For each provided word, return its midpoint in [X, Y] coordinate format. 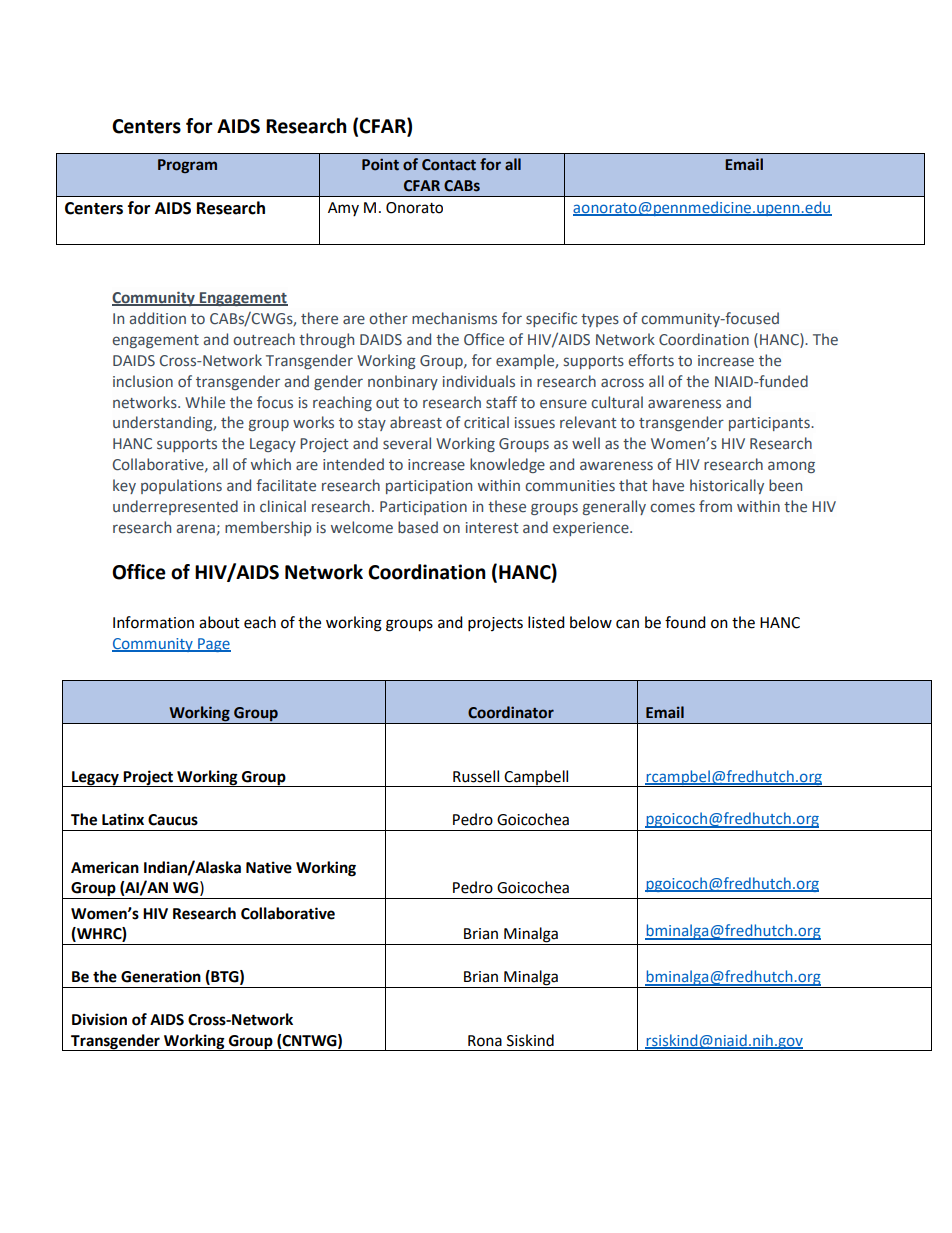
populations [181, 486]
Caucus [173, 820]
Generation [161, 976]
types [600, 320]
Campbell [537, 778]
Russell [476, 776]
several [407, 443]
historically [727, 486]
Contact [449, 165]
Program [187, 166]
